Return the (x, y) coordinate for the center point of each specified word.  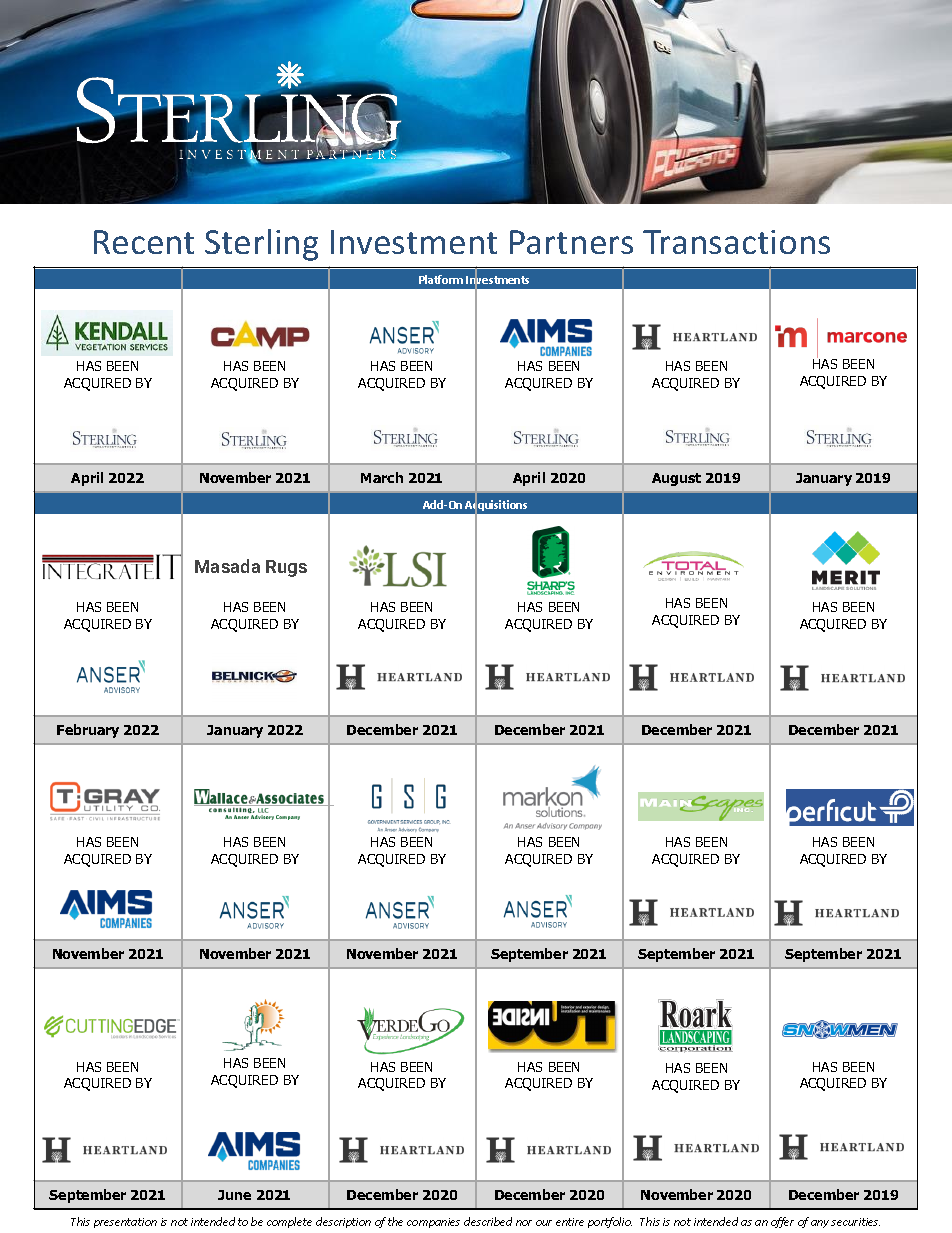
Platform (441, 279)
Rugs (286, 568)
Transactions (736, 242)
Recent (144, 242)
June (234, 1195)
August (676, 479)
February (88, 731)
